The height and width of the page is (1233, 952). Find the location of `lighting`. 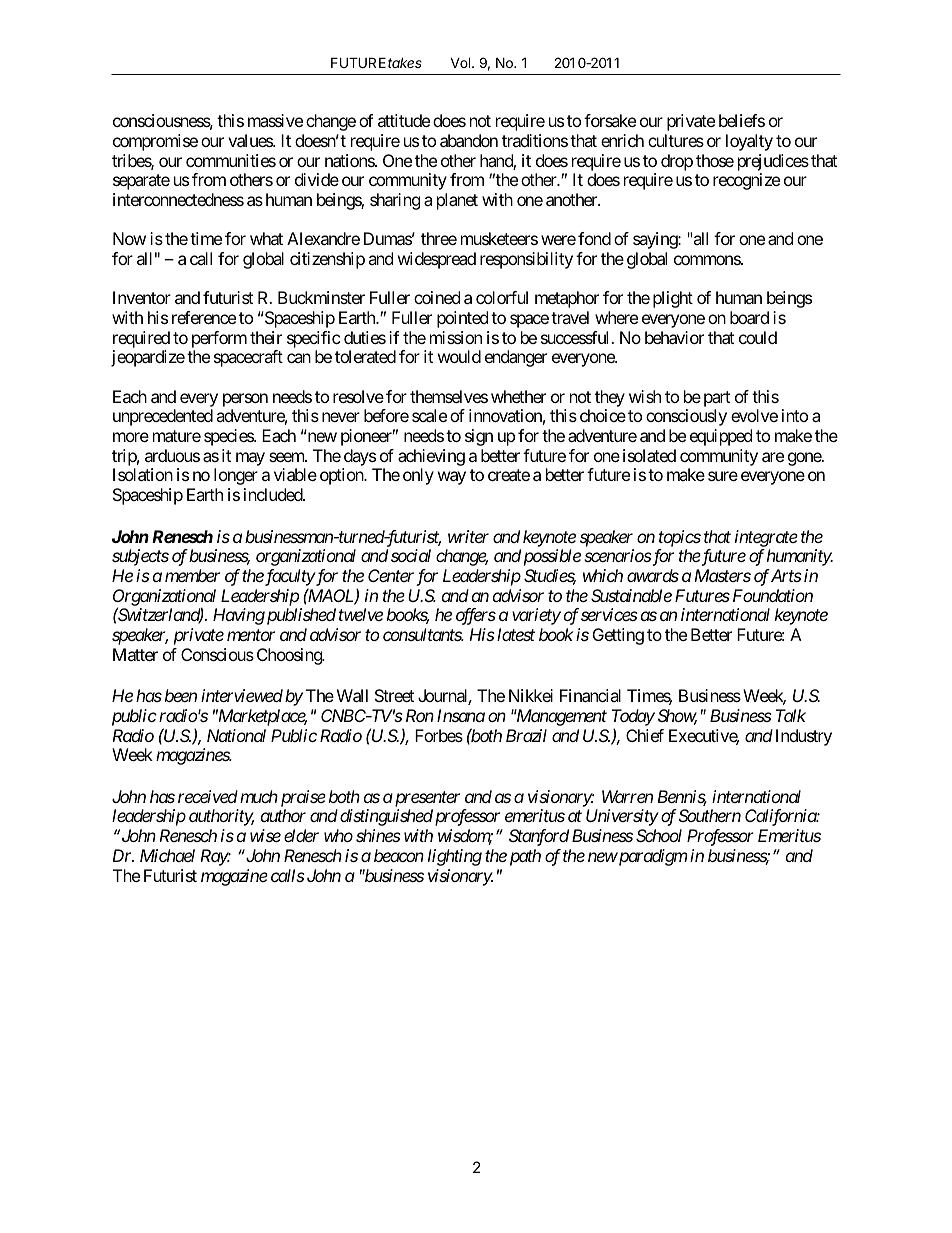

lighting is located at coordinates (455, 857).
